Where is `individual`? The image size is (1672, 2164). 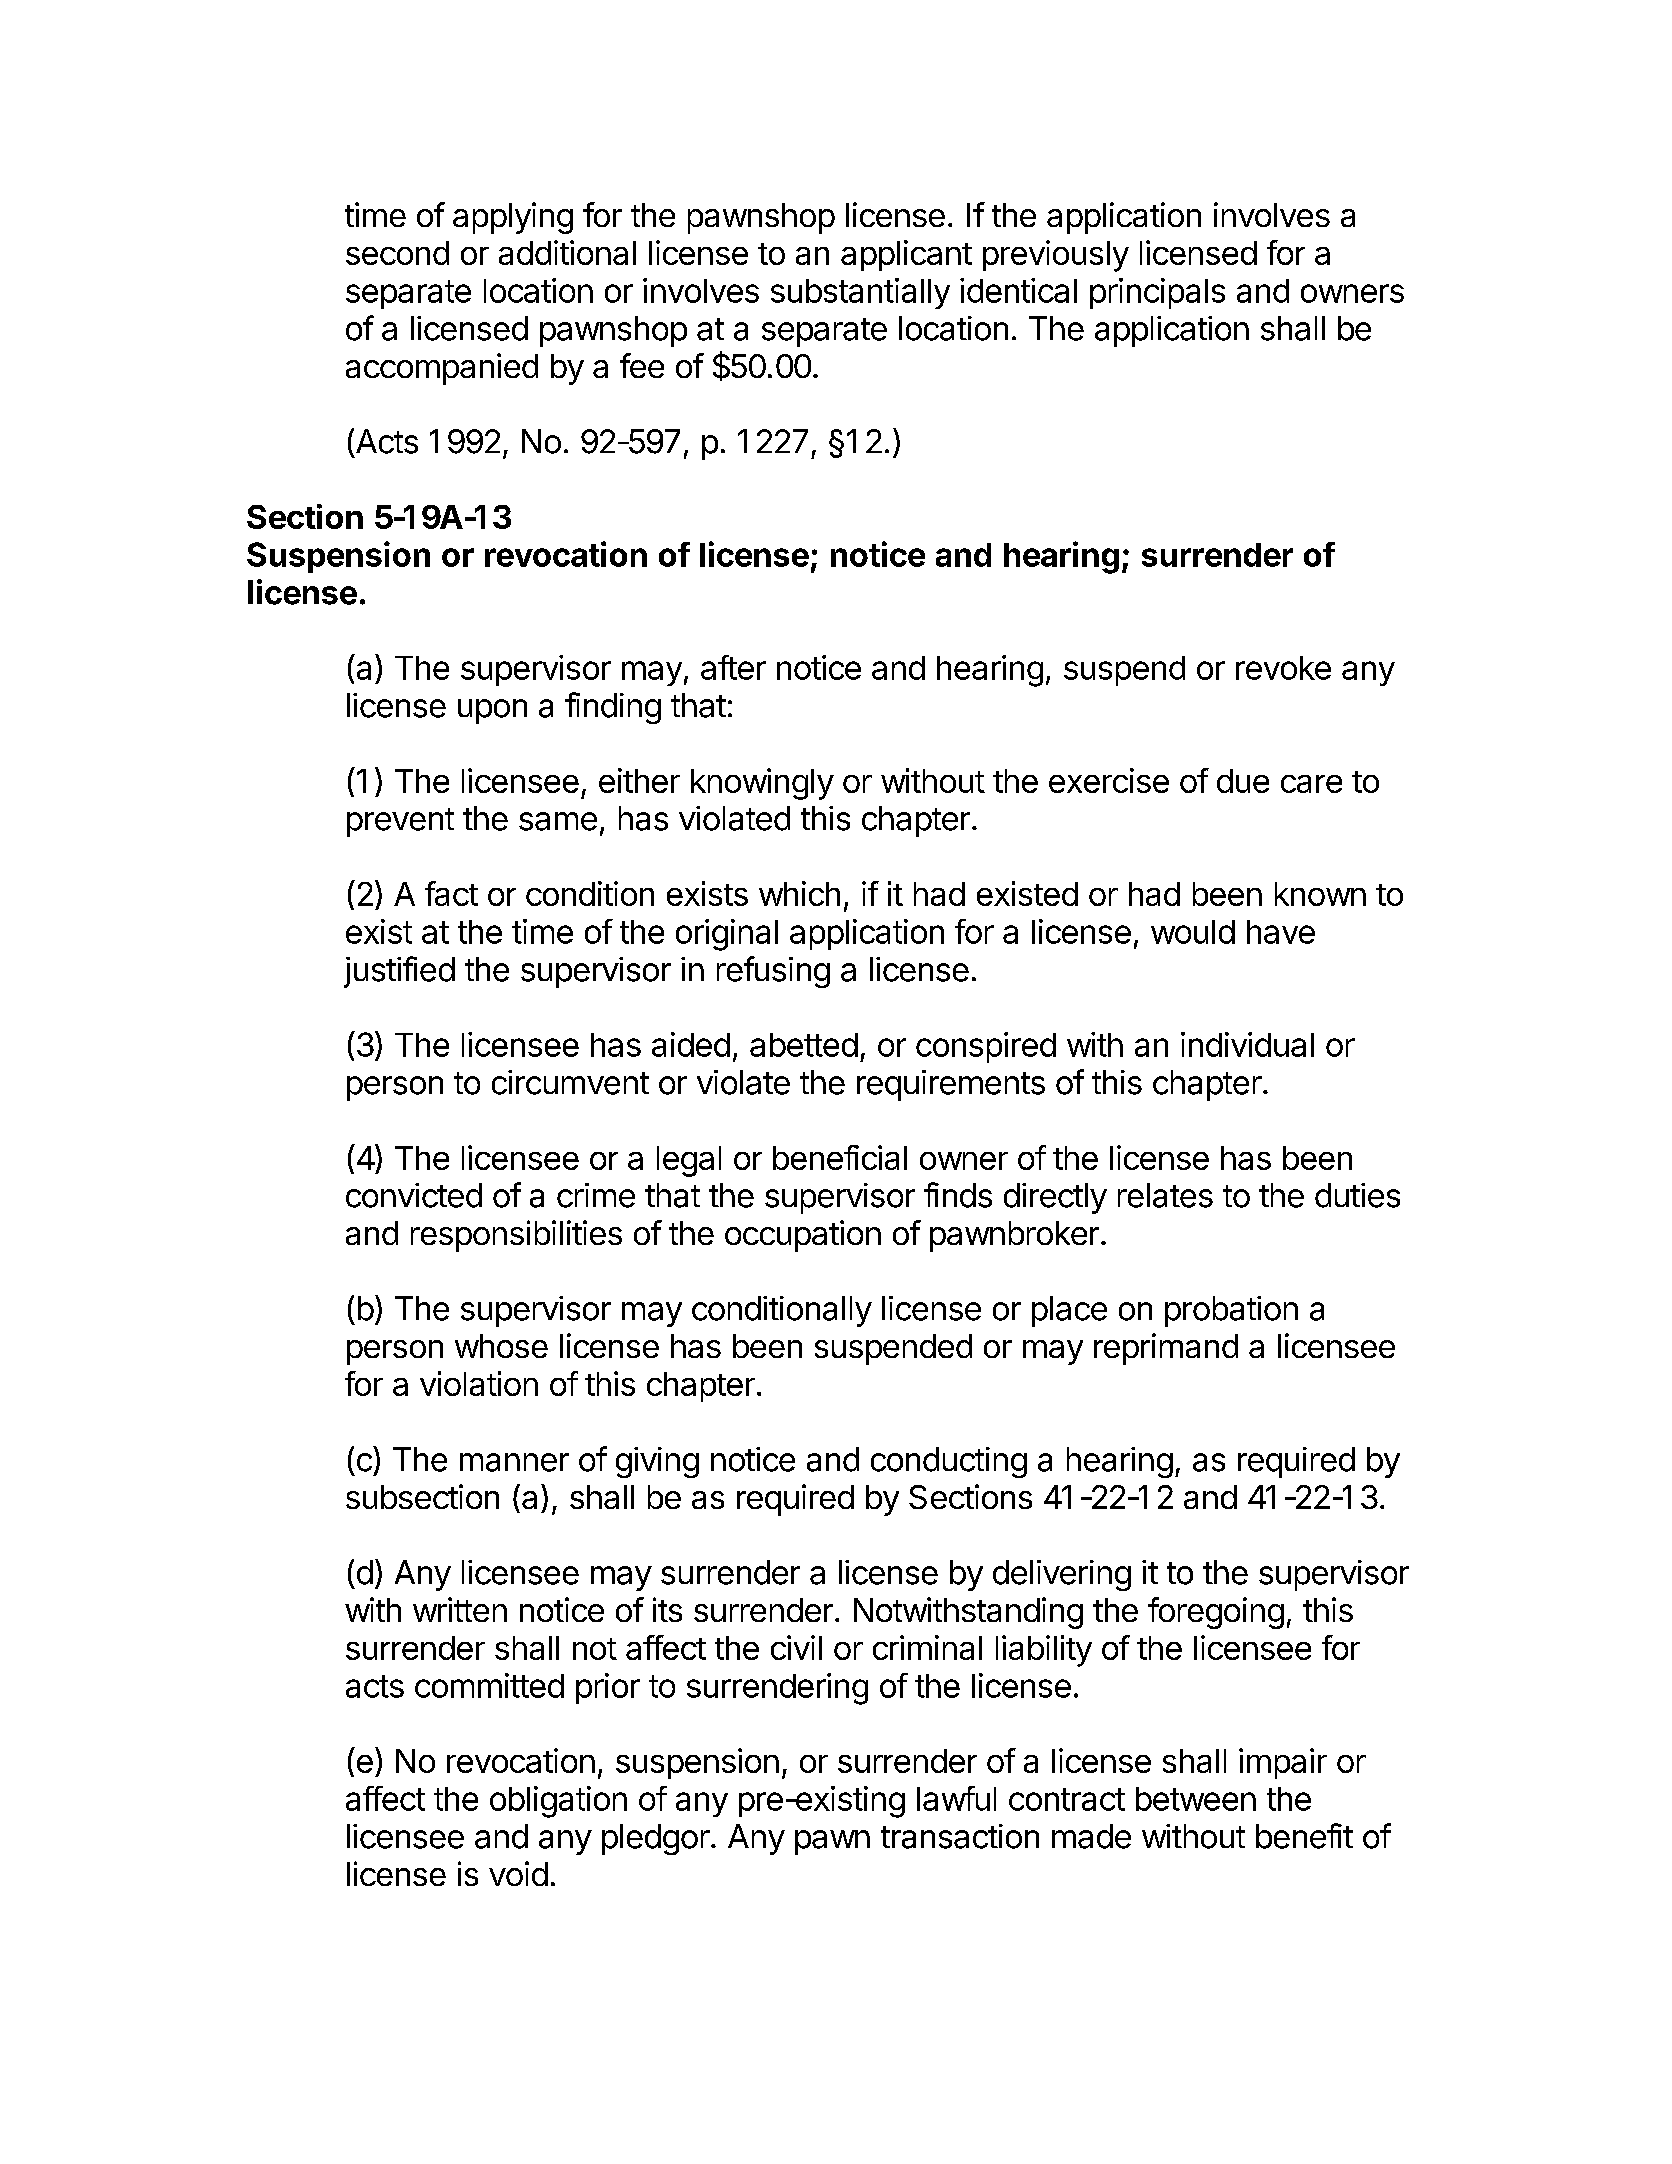
individual is located at coordinates (1247, 1044).
